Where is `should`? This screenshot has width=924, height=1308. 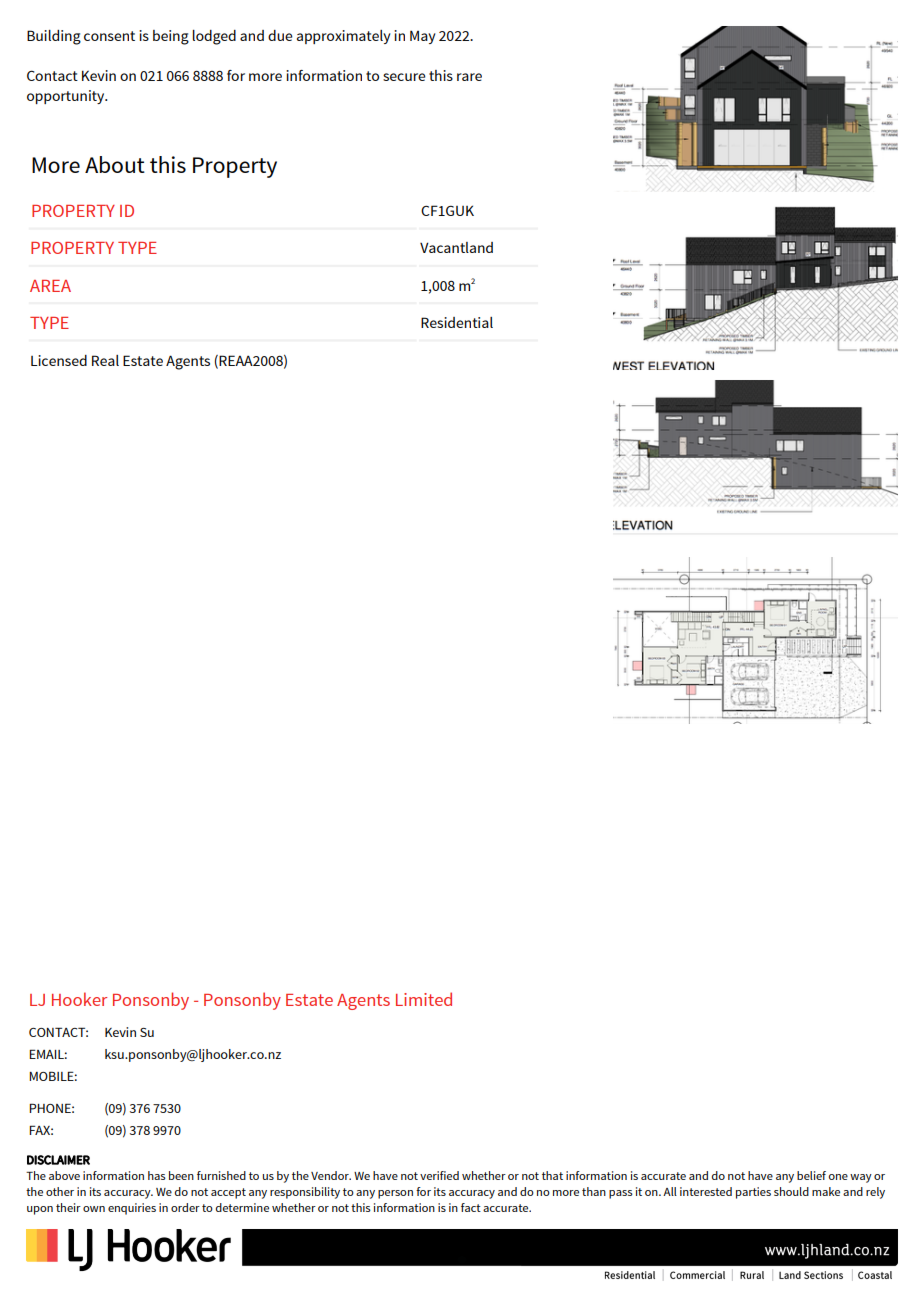
should is located at coordinates (791, 1191).
